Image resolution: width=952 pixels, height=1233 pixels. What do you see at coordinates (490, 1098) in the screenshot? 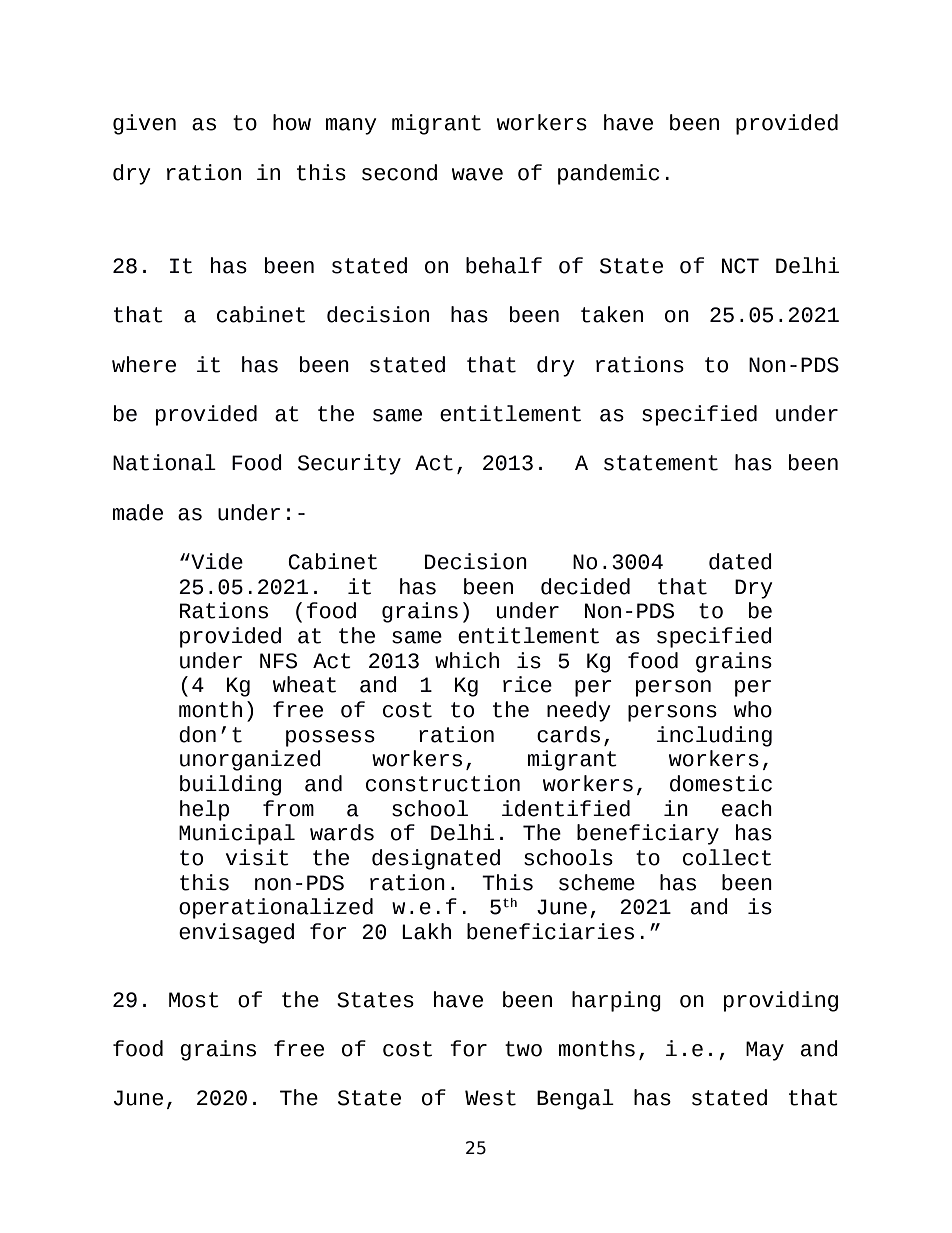
I see `West` at bounding box center [490, 1098].
